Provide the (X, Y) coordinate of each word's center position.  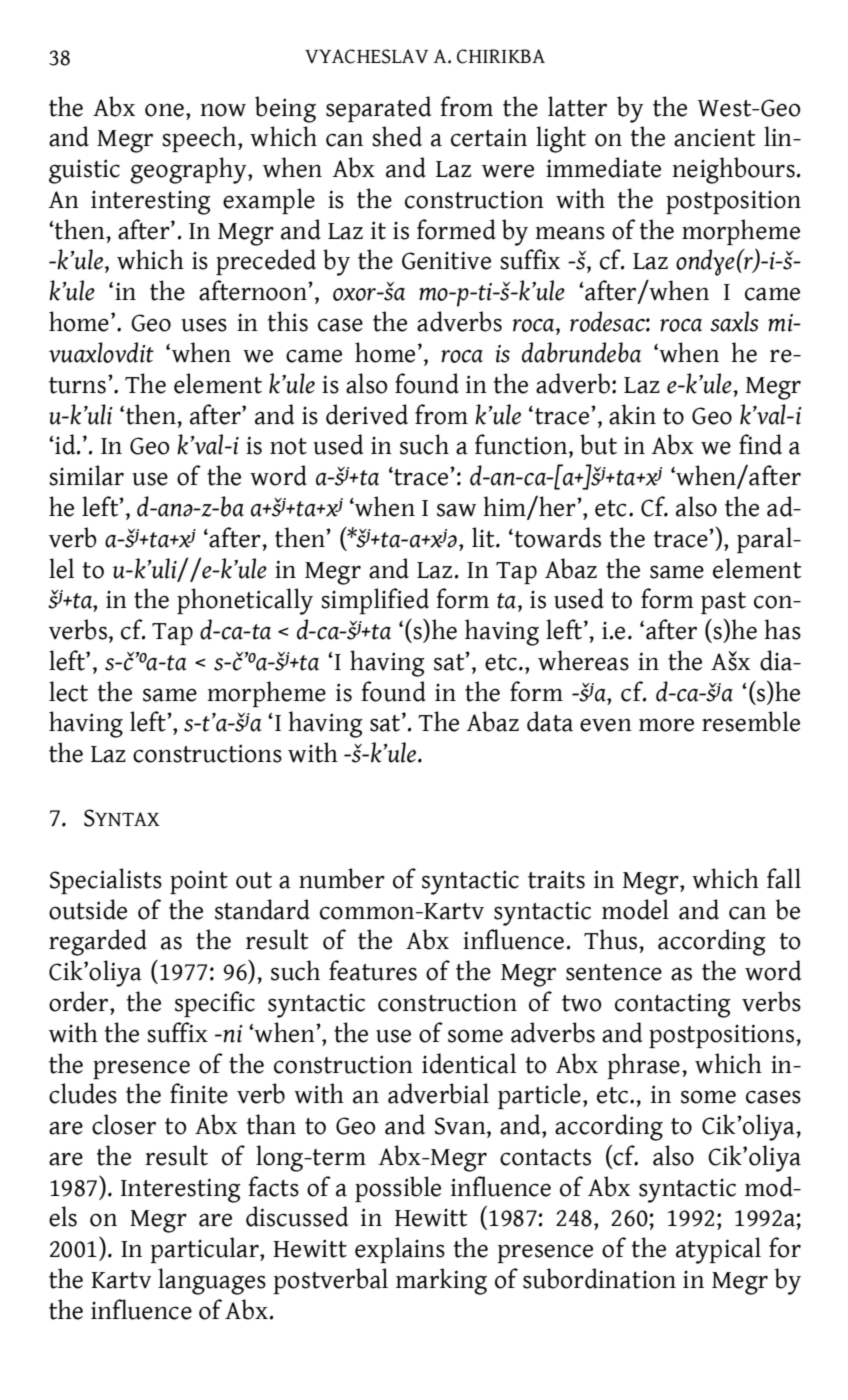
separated (378, 109)
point (199, 882)
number (342, 878)
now (223, 110)
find (760, 444)
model (635, 909)
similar (86, 475)
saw (456, 510)
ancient (714, 137)
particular (206, 1250)
